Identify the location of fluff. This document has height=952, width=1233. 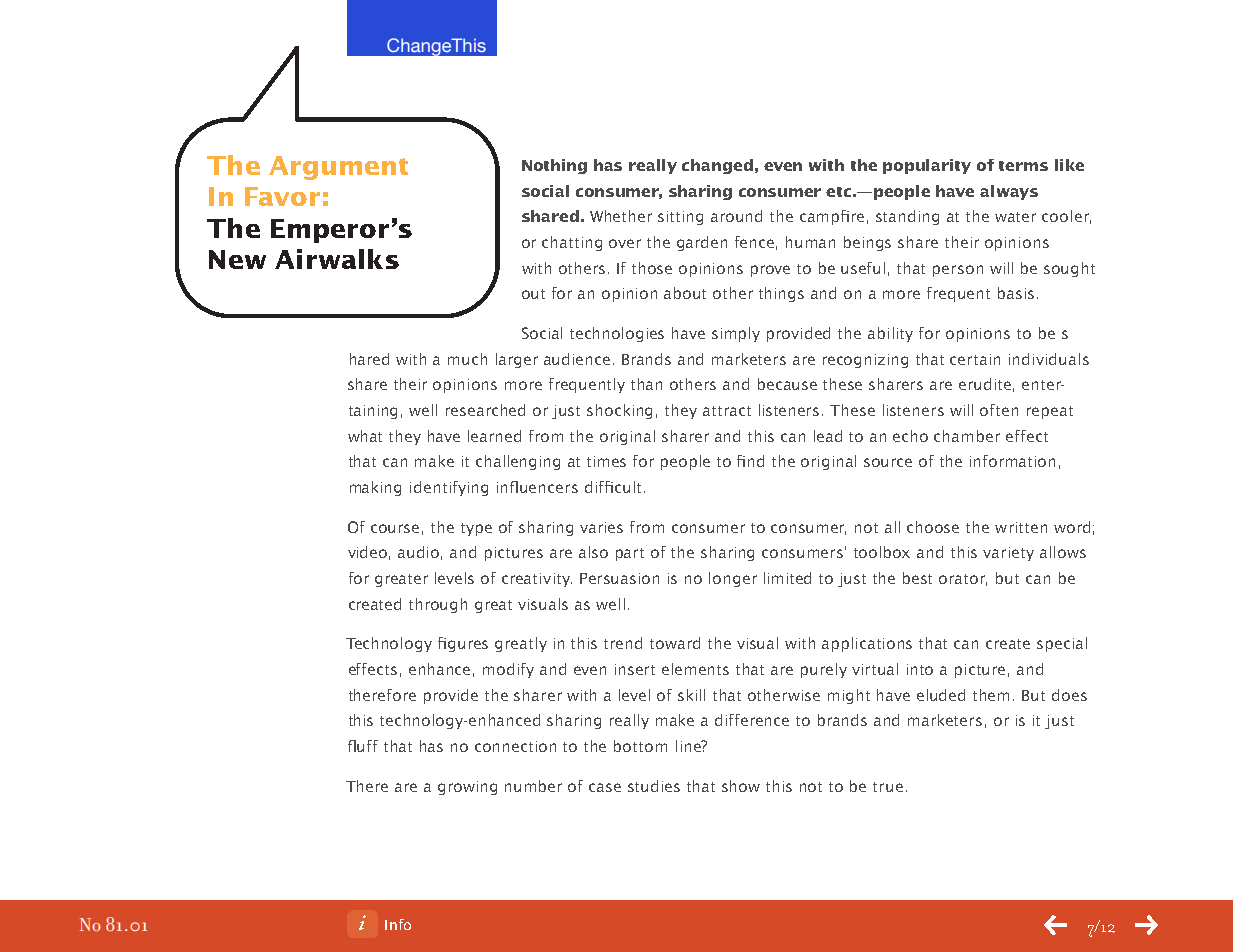
(363, 746).
